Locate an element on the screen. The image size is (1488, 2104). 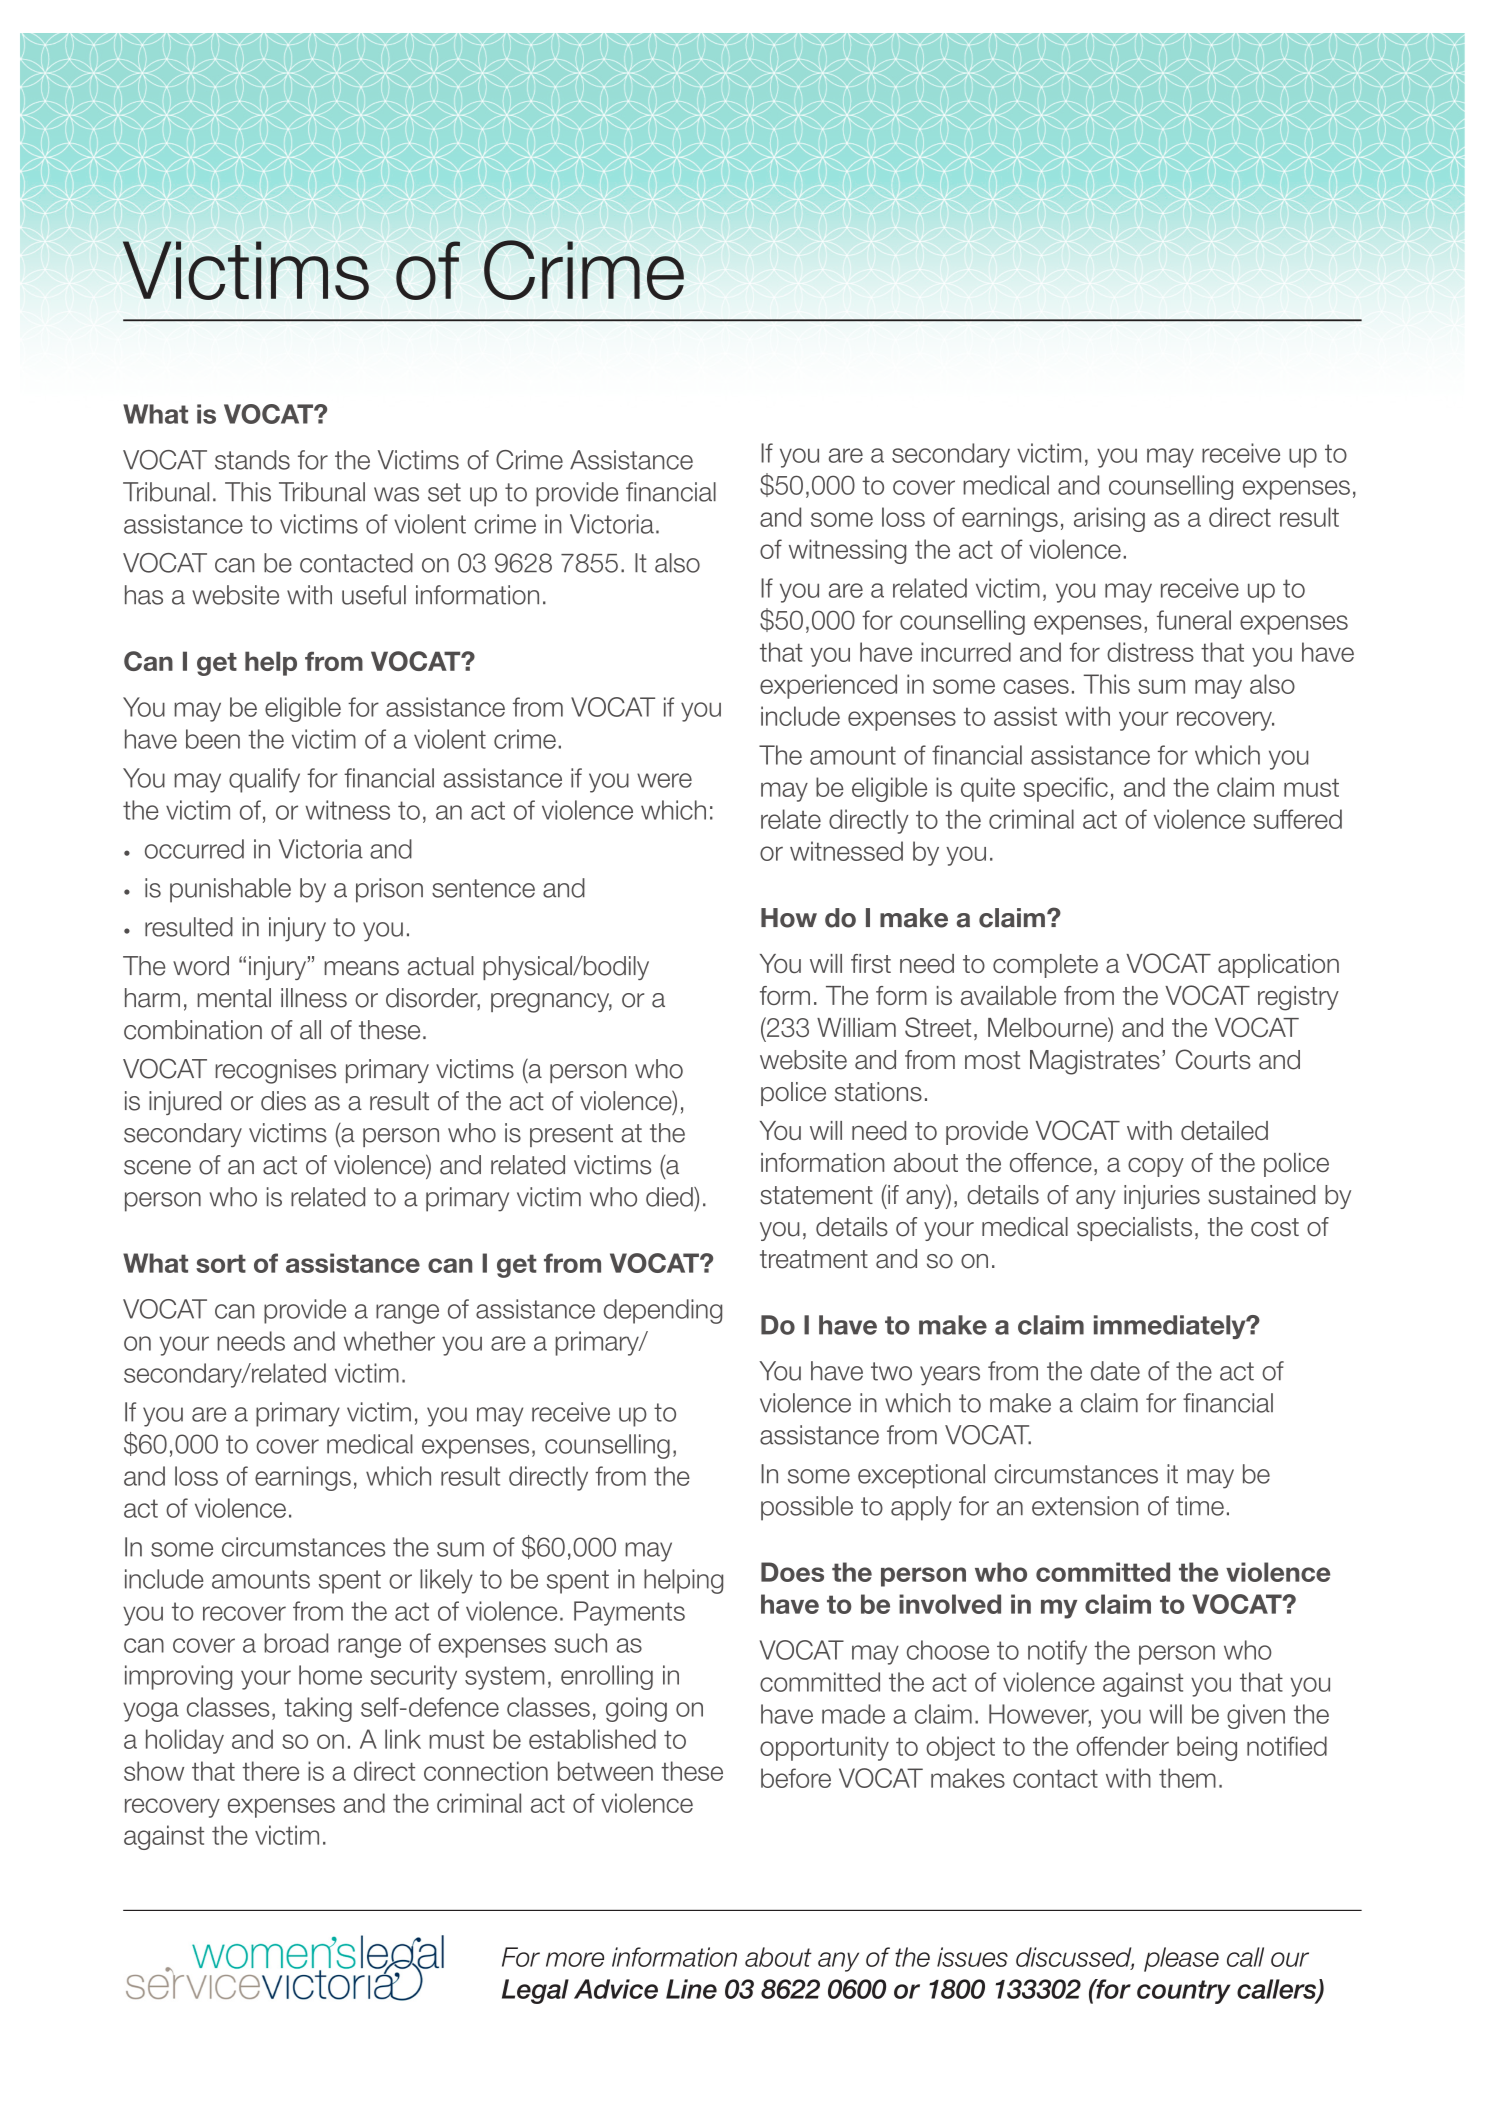
Line is located at coordinates (691, 1989).
